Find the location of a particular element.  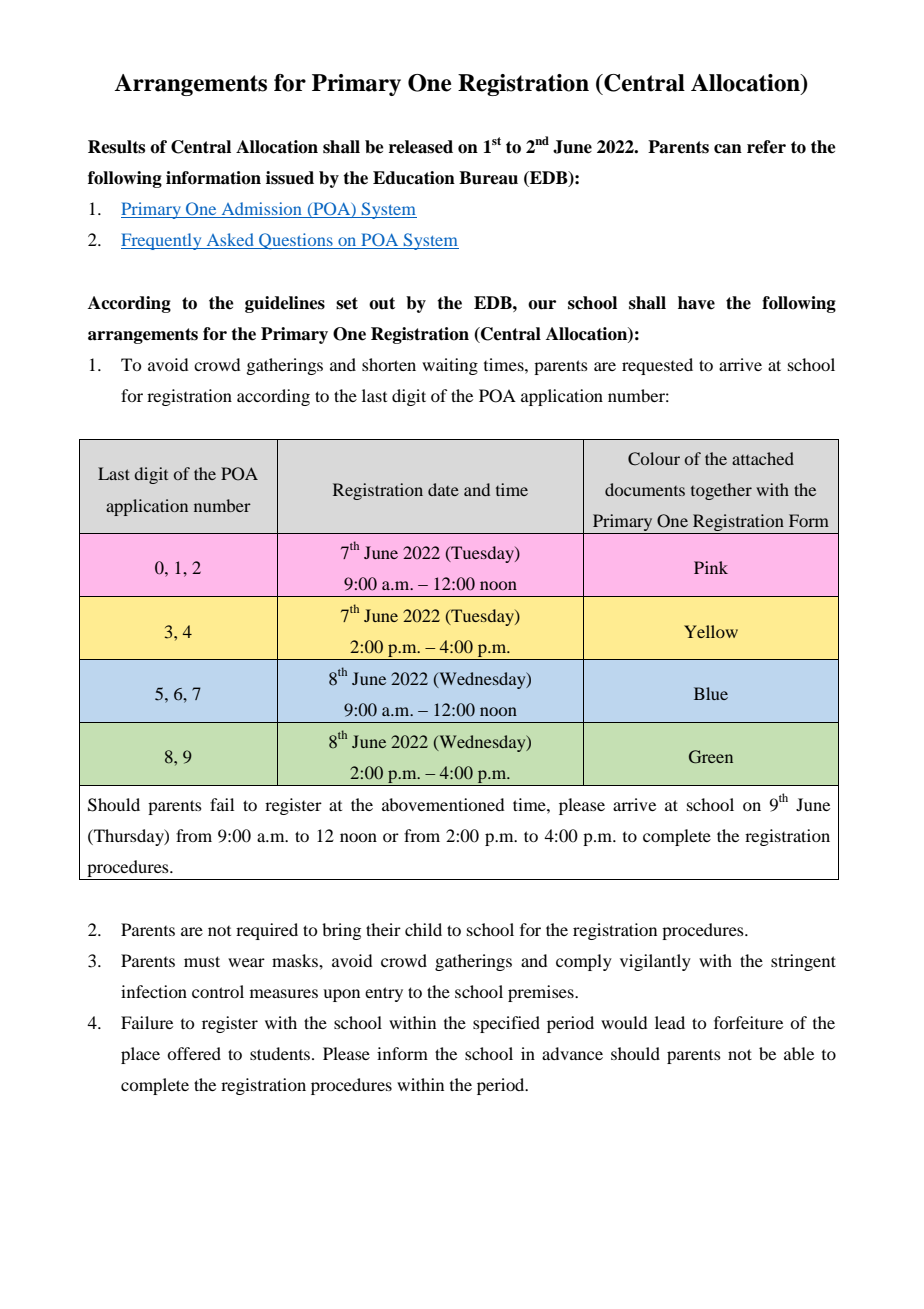

can is located at coordinates (728, 149).
